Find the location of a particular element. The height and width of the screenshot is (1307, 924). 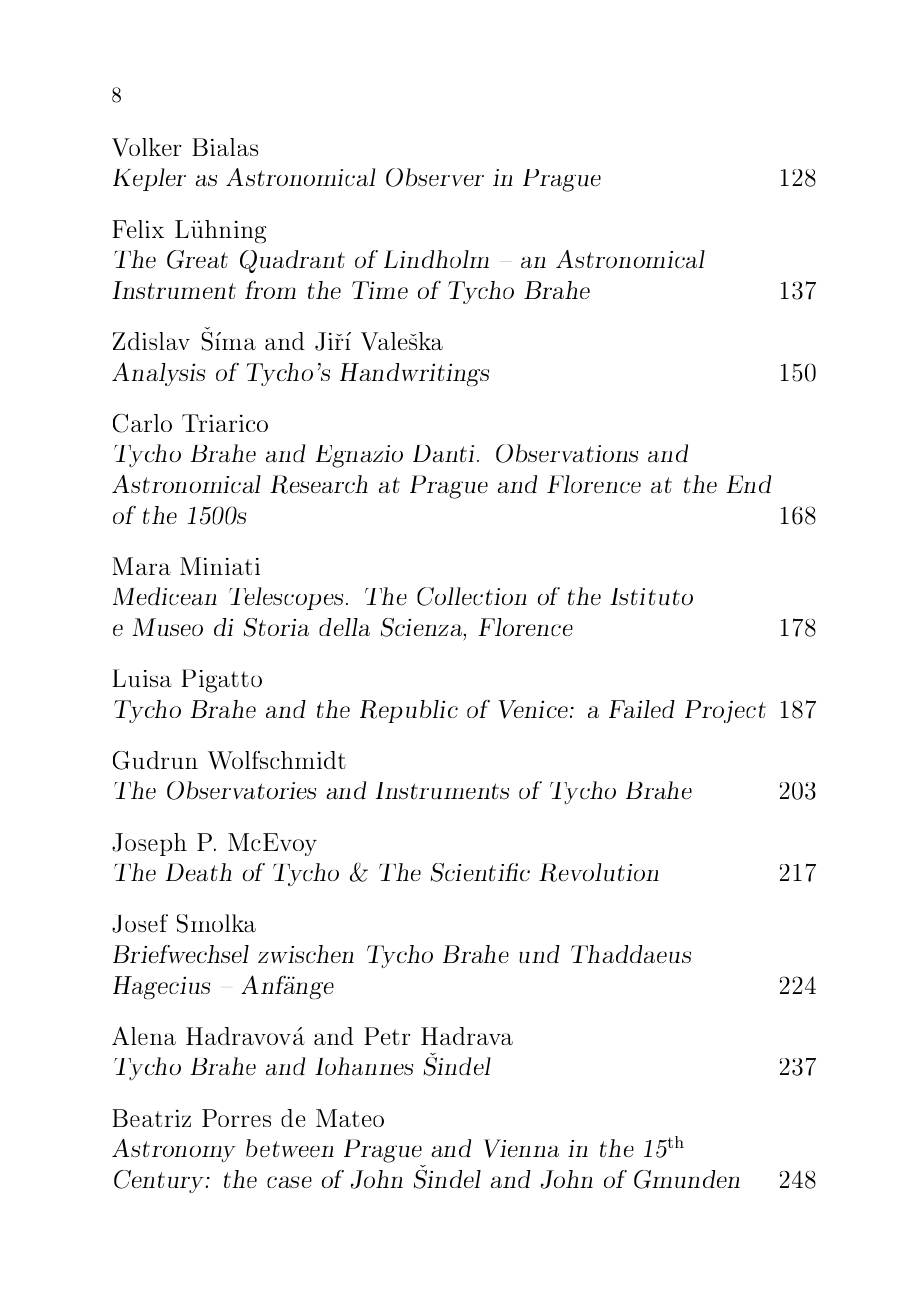

della is located at coordinates (344, 627).
